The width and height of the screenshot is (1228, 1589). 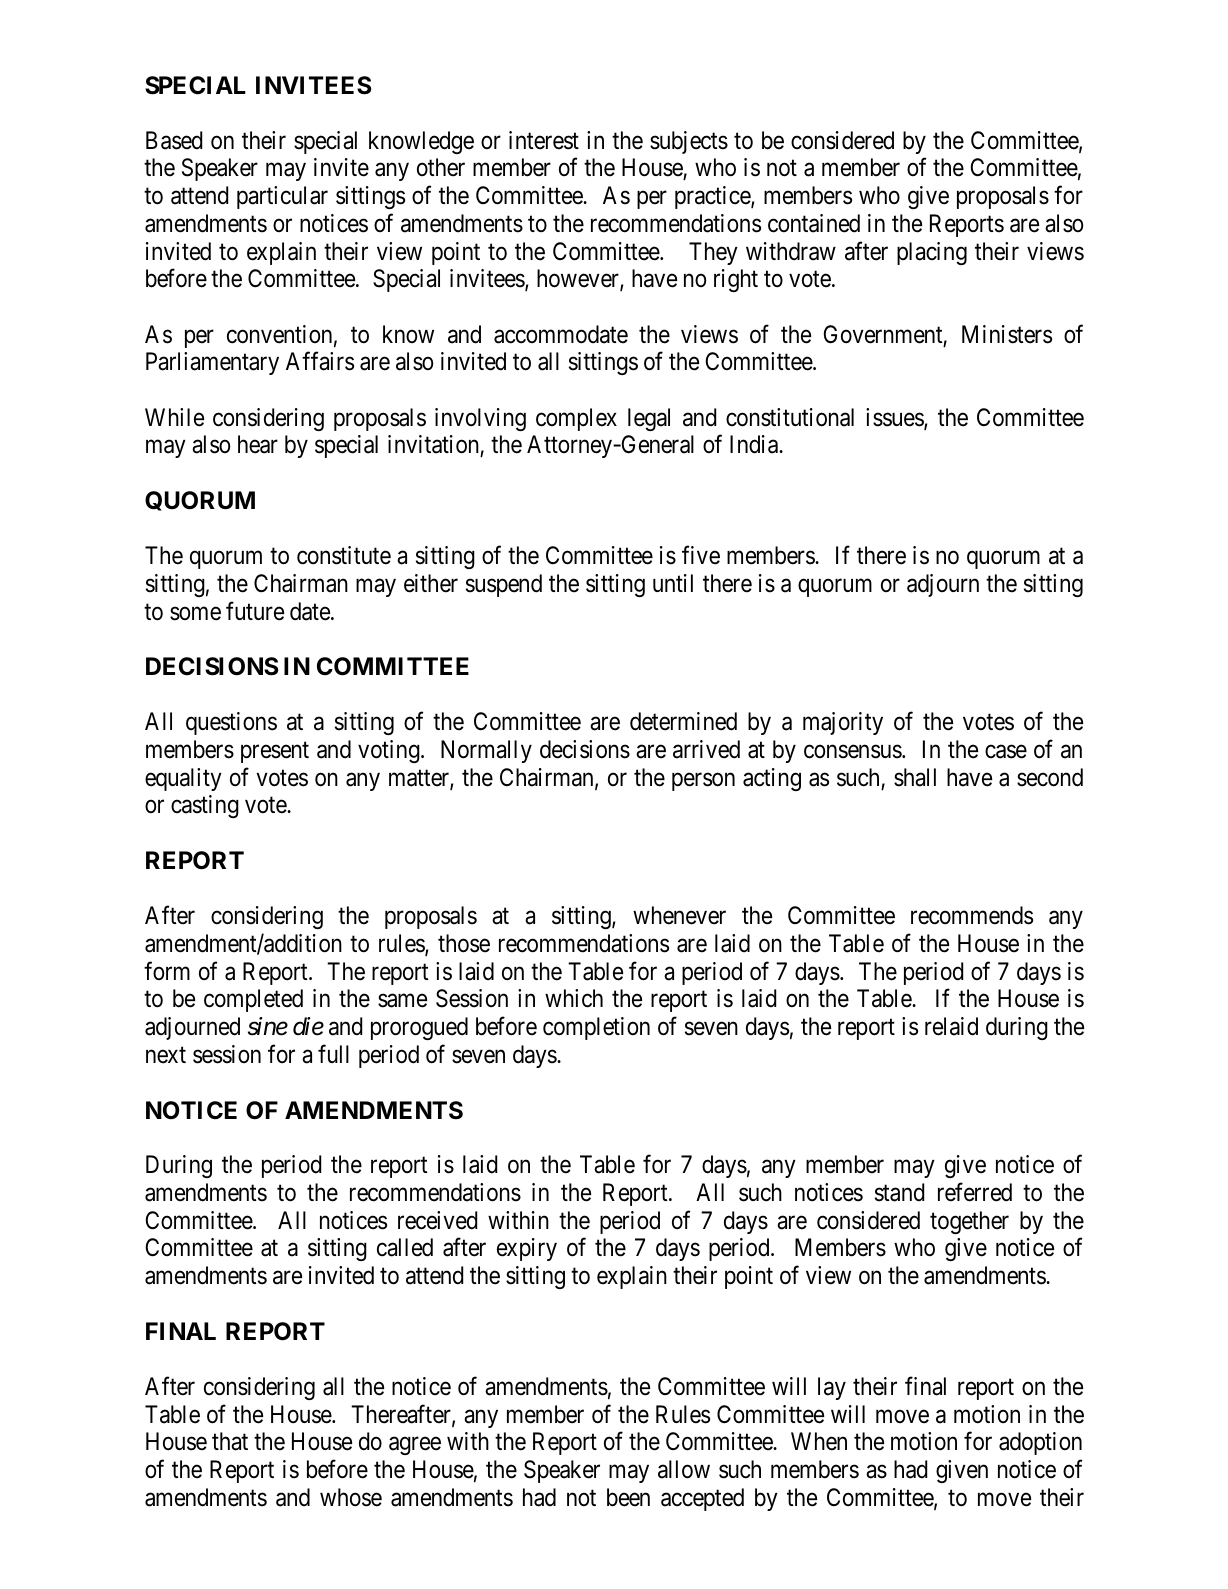 I want to click on completion, so click(x=596, y=1028).
